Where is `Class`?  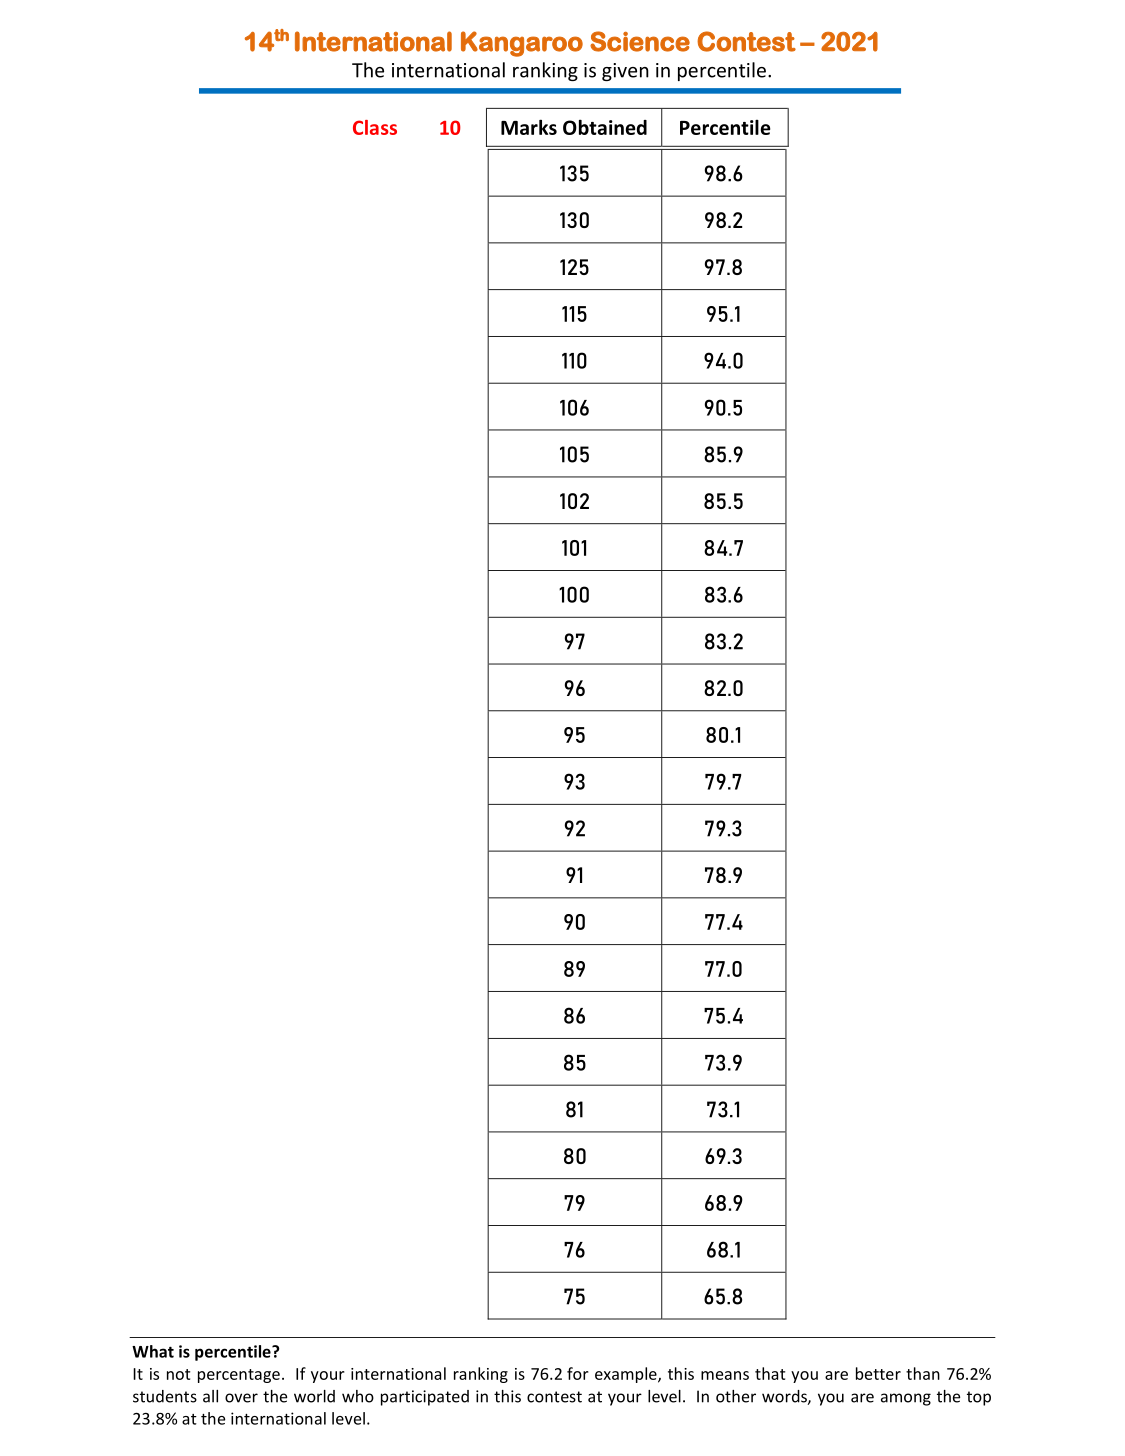 Class is located at coordinates (375, 127).
